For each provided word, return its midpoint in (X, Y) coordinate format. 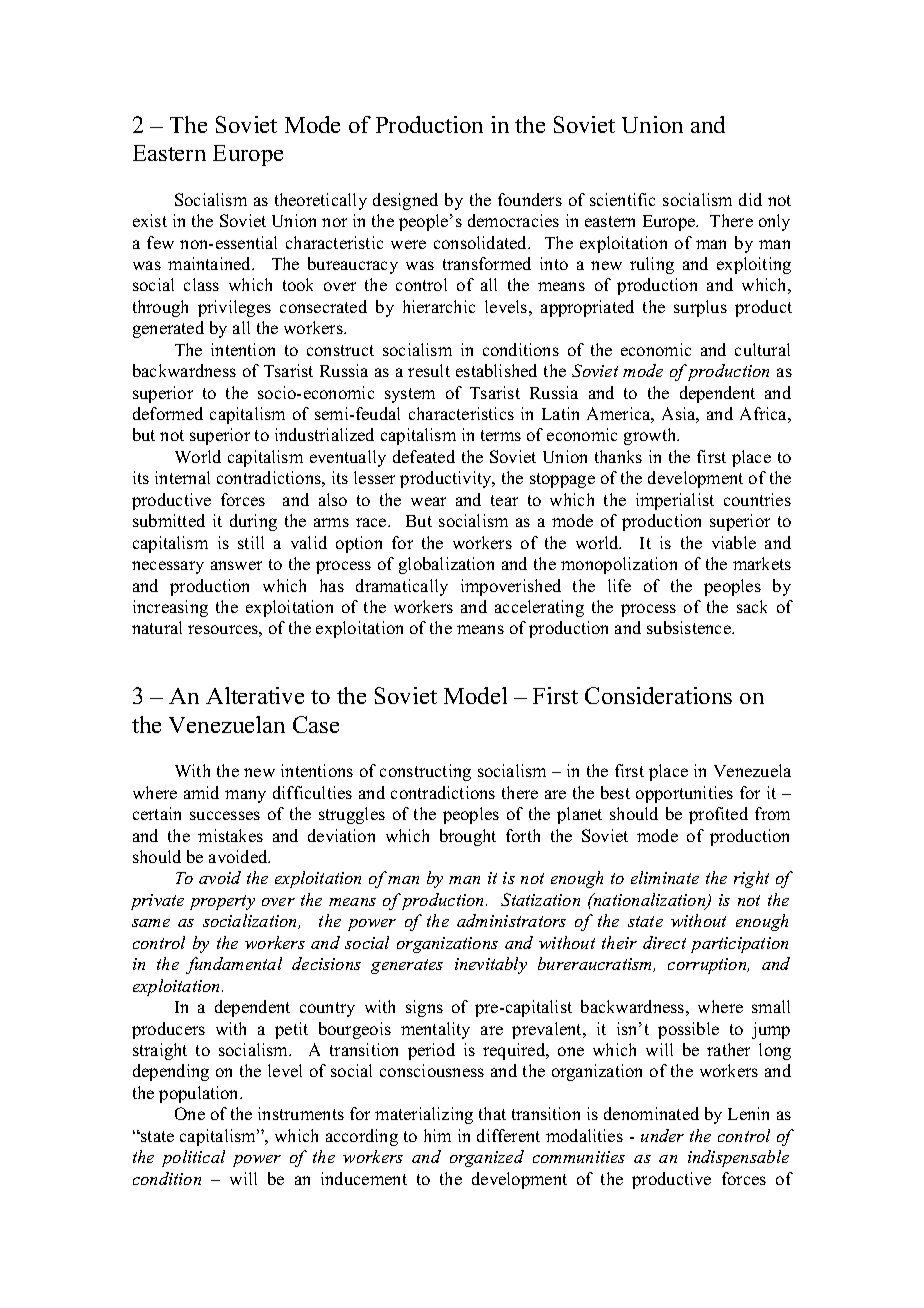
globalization (446, 565)
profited (718, 815)
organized (487, 1158)
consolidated (482, 242)
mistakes (230, 835)
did (750, 199)
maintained (211, 263)
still (251, 542)
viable (734, 542)
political (193, 1158)
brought (468, 837)
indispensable (738, 1158)
